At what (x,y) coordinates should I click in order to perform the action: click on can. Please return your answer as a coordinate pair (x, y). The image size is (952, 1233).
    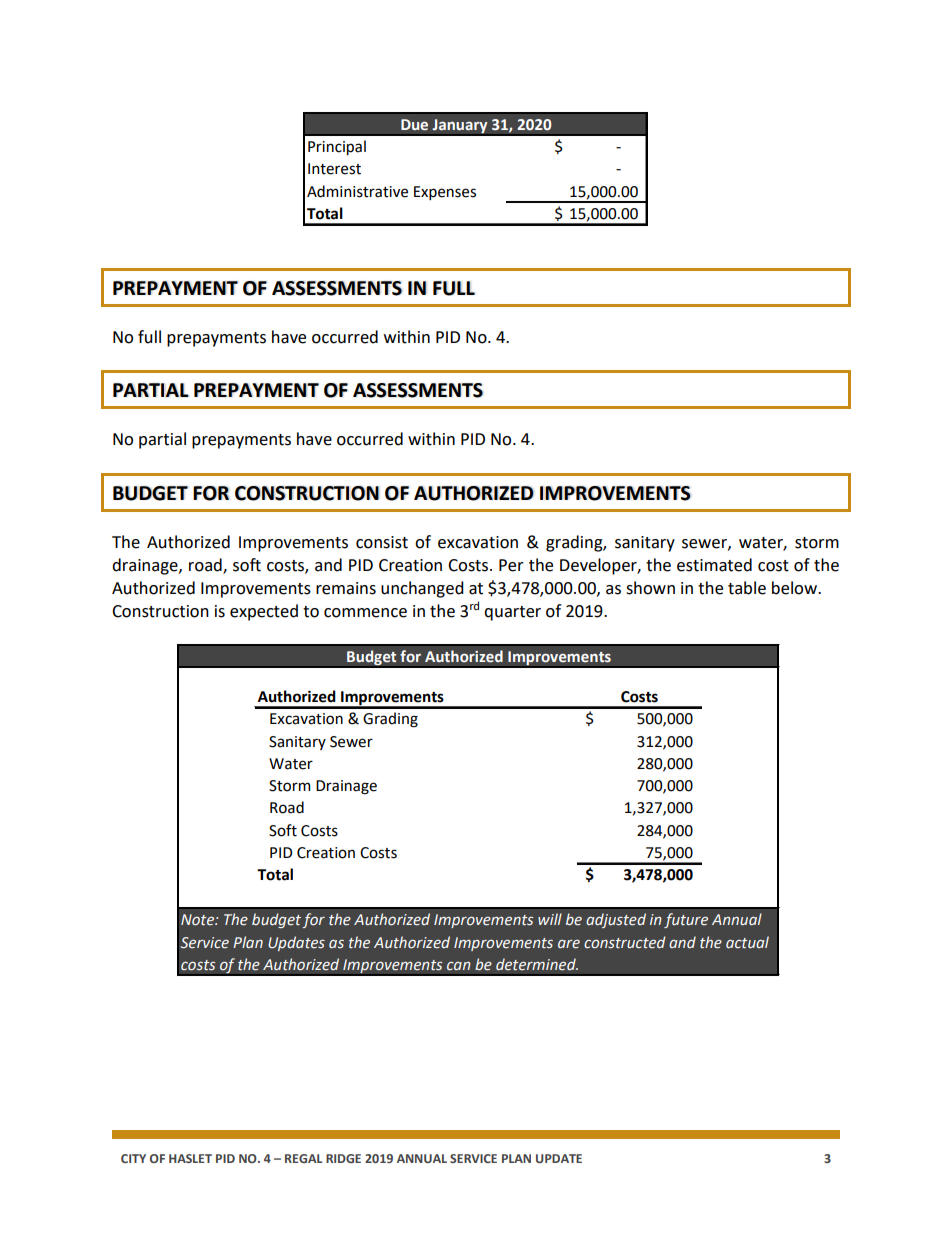
    Looking at the image, I should click on (458, 966).
